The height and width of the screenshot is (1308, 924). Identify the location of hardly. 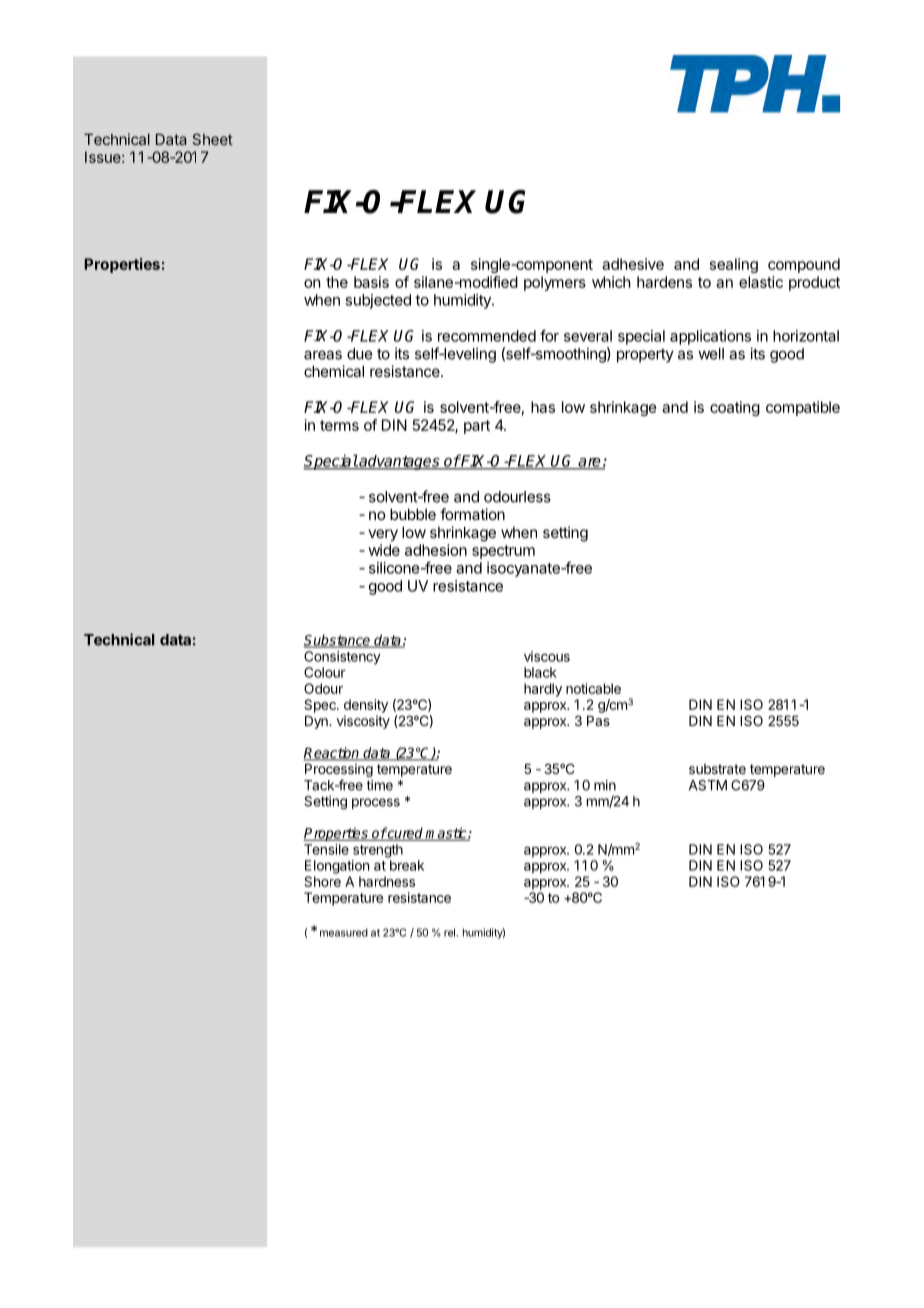
(543, 690).
